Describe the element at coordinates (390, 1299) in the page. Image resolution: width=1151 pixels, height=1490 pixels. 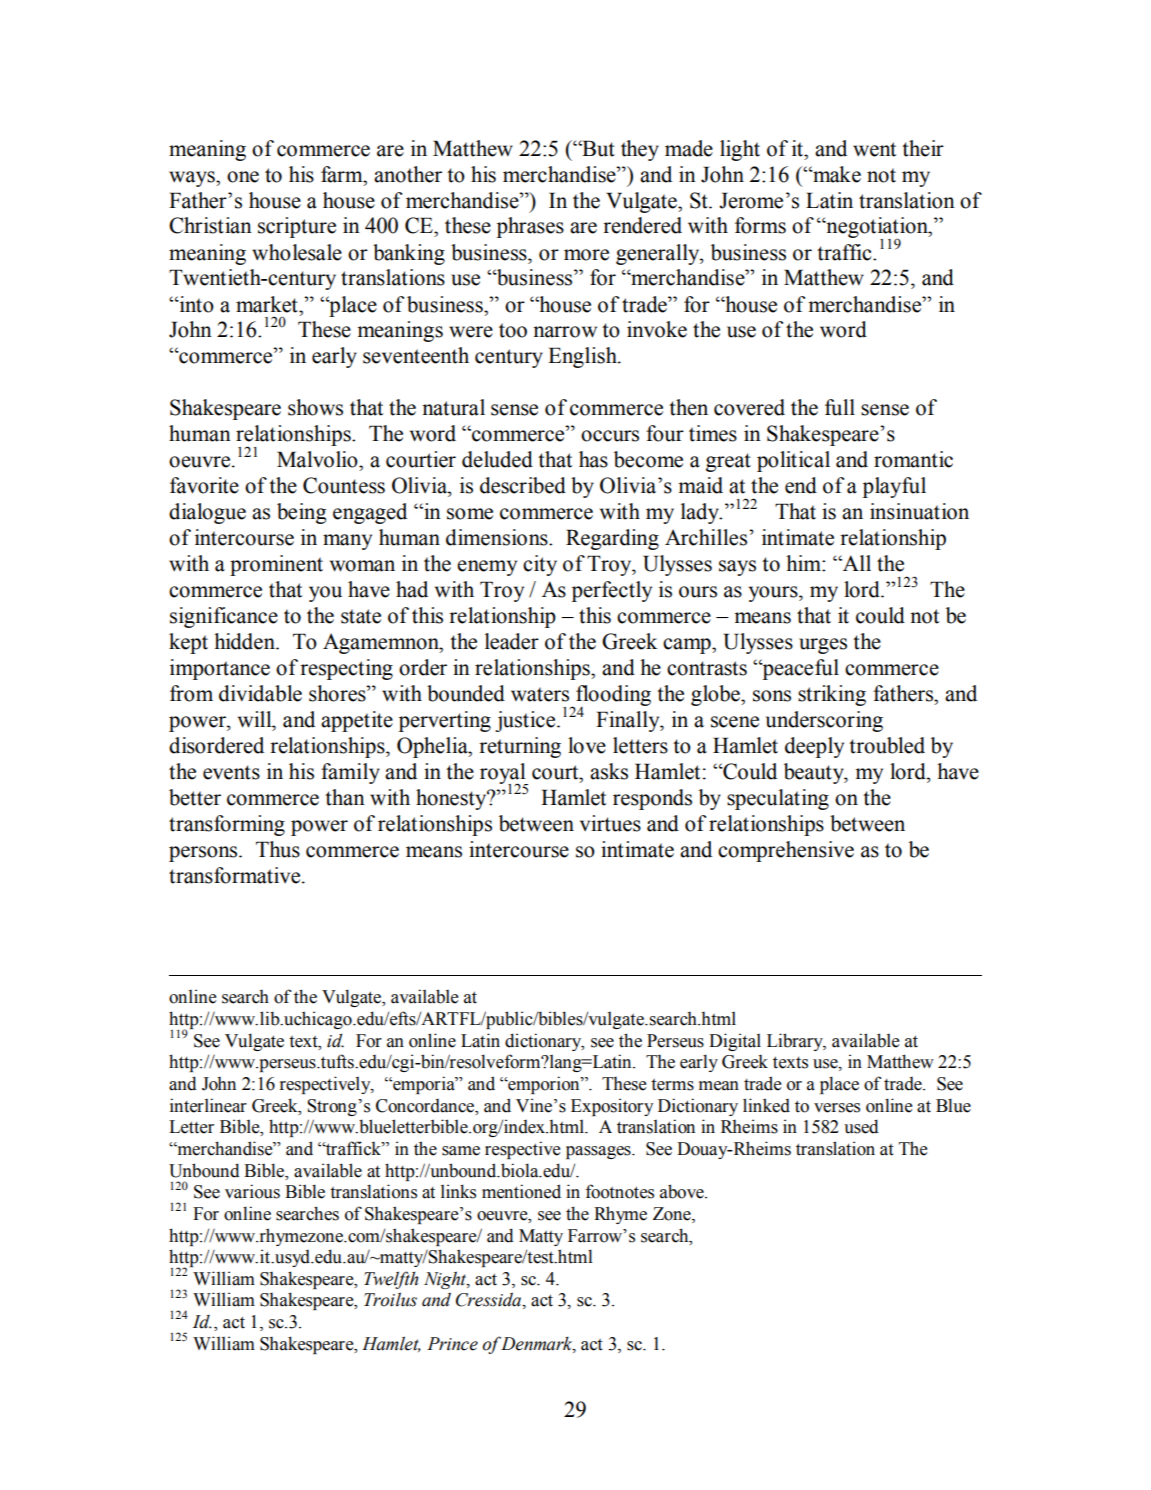
I see `Troilus` at that location.
